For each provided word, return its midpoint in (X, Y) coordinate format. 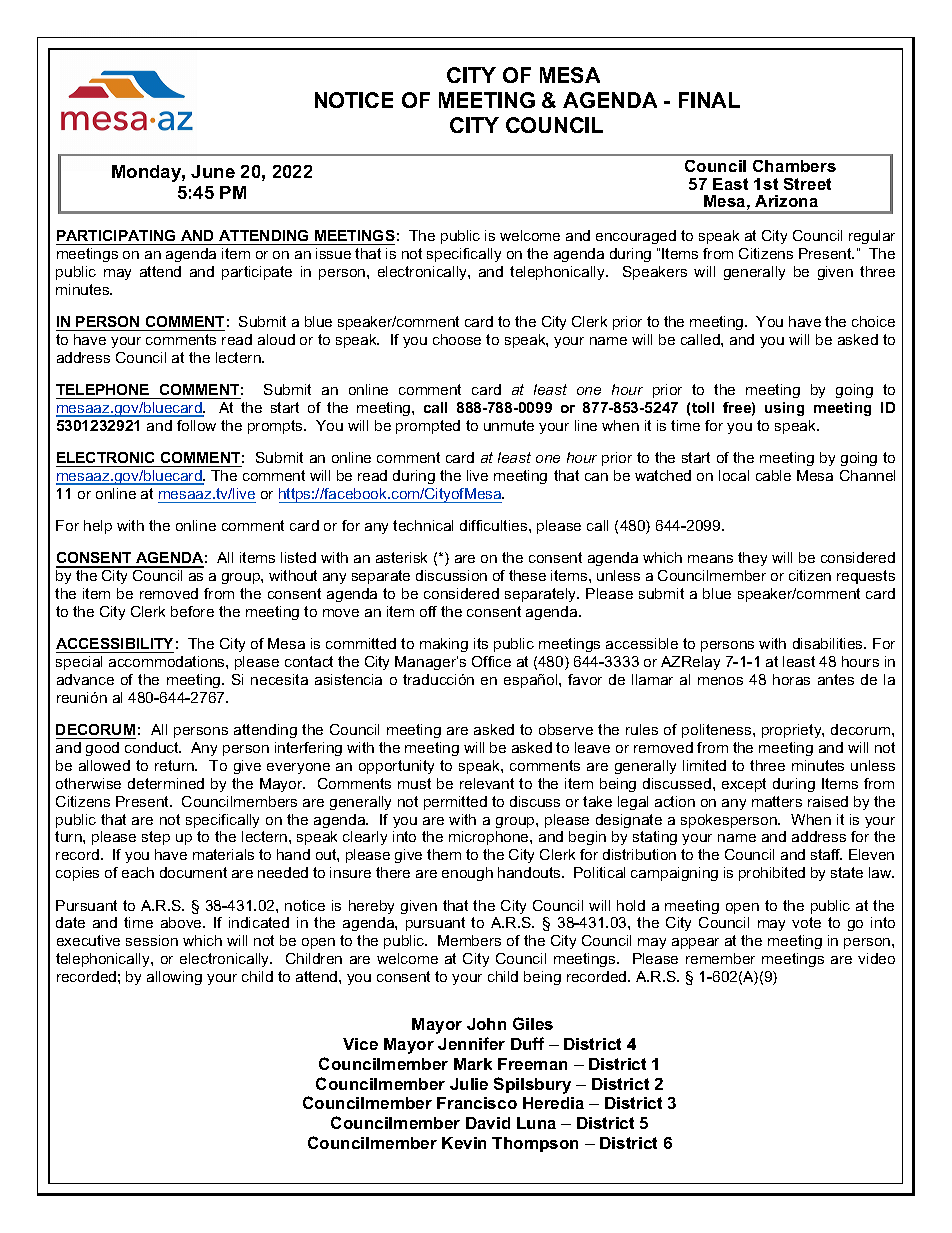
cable (773, 475)
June (213, 171)
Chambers (794, 166)
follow (196, 425)
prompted (428, 427)
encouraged (636, 237)
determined (166, 783)
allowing (174, 978)
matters (777, 801)
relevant (487, 783)
